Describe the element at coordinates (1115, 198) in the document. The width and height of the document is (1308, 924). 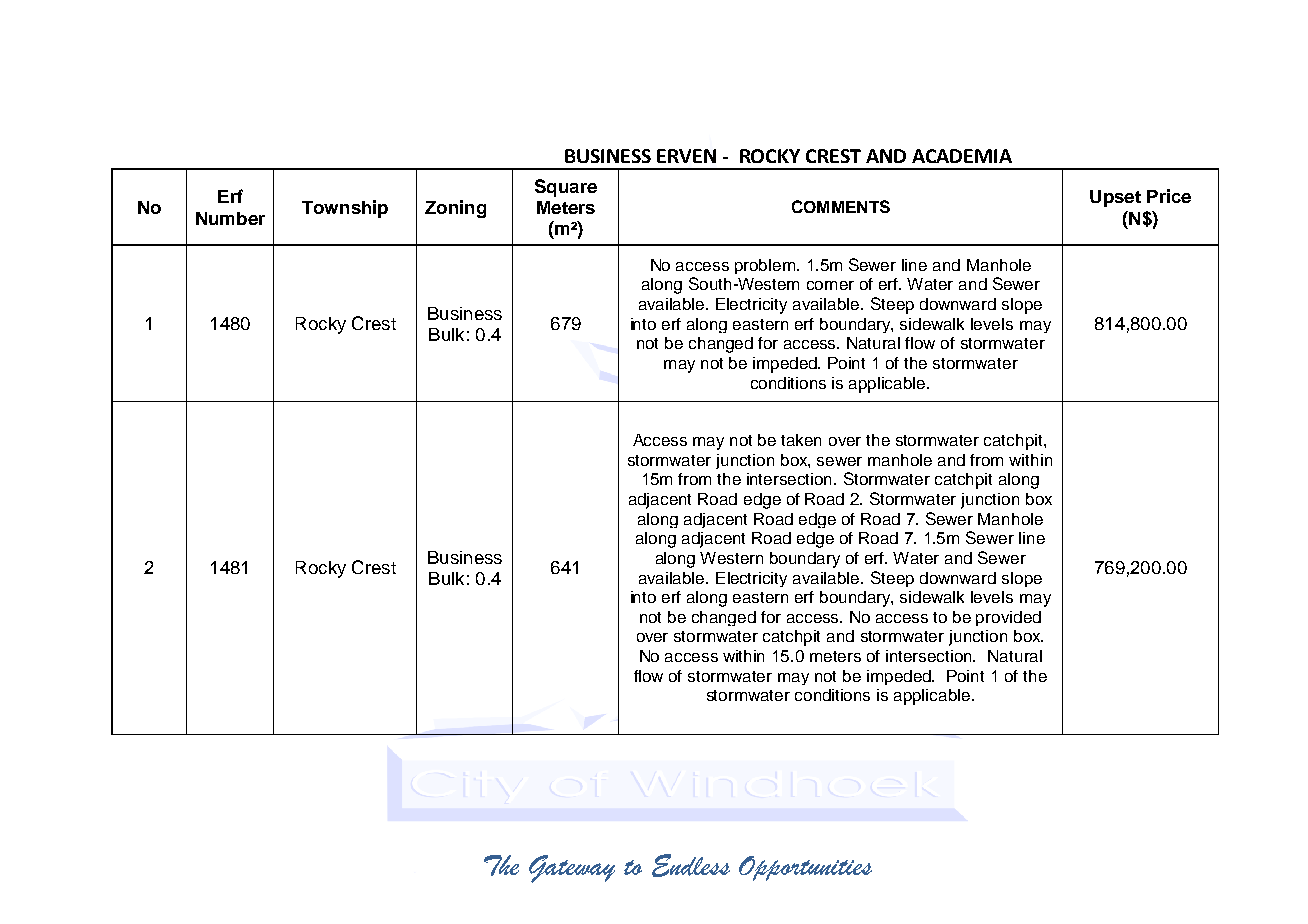
I see `Upset` at that location.
